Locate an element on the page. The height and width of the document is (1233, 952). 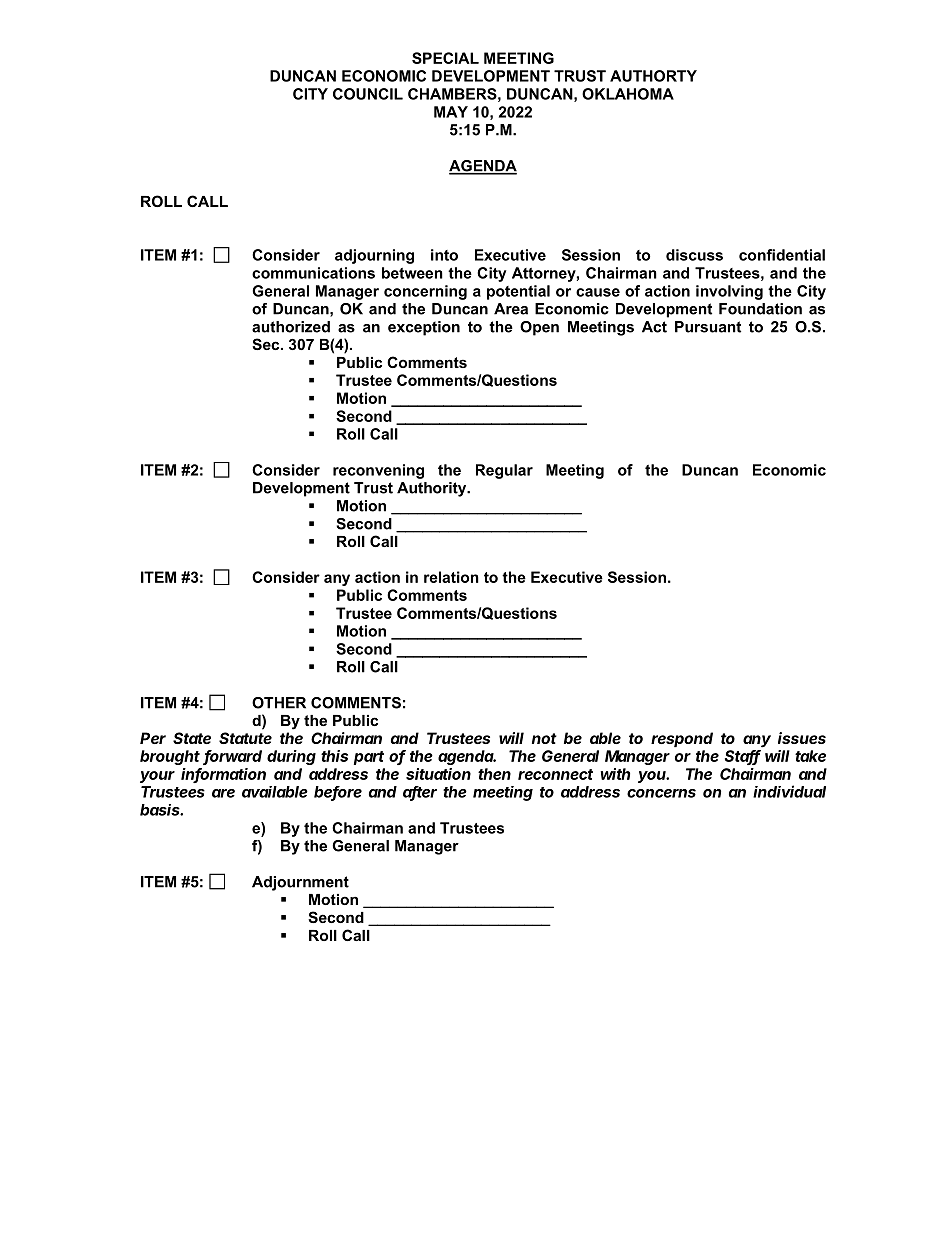
Adjournment is located at coordinates (300, 883).
